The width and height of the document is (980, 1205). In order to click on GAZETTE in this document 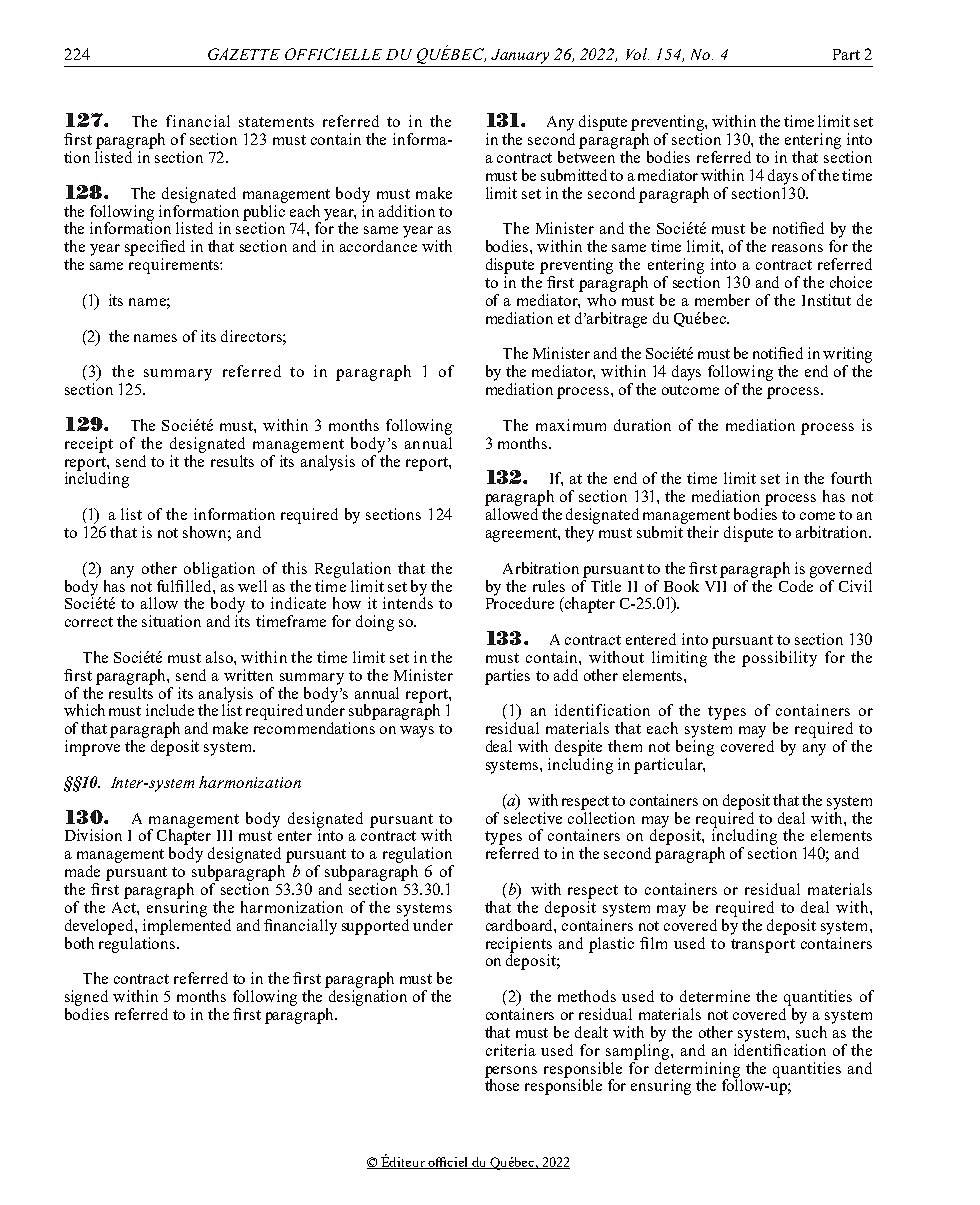, I will do `click(244, 54)`.
